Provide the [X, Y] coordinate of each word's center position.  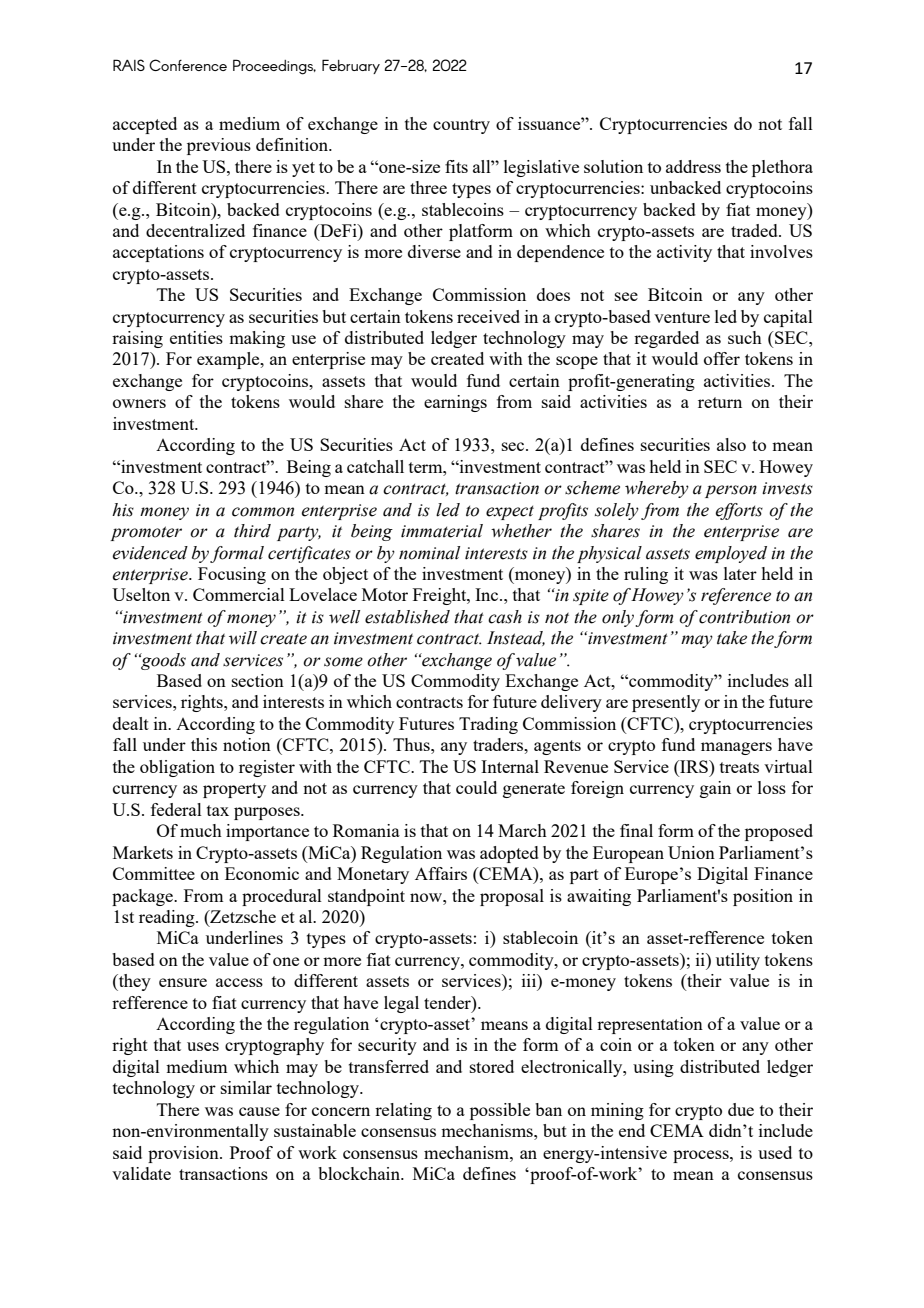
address [693, 166]
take [732, 638]
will [243, 638]
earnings [455, 403]
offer [722, 358]
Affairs [441, 873]
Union [691, 852]
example [229, 360]
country [461, 126]
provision [184, 1154]
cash [505, 617]
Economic [262, 873]
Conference [188, 65]
